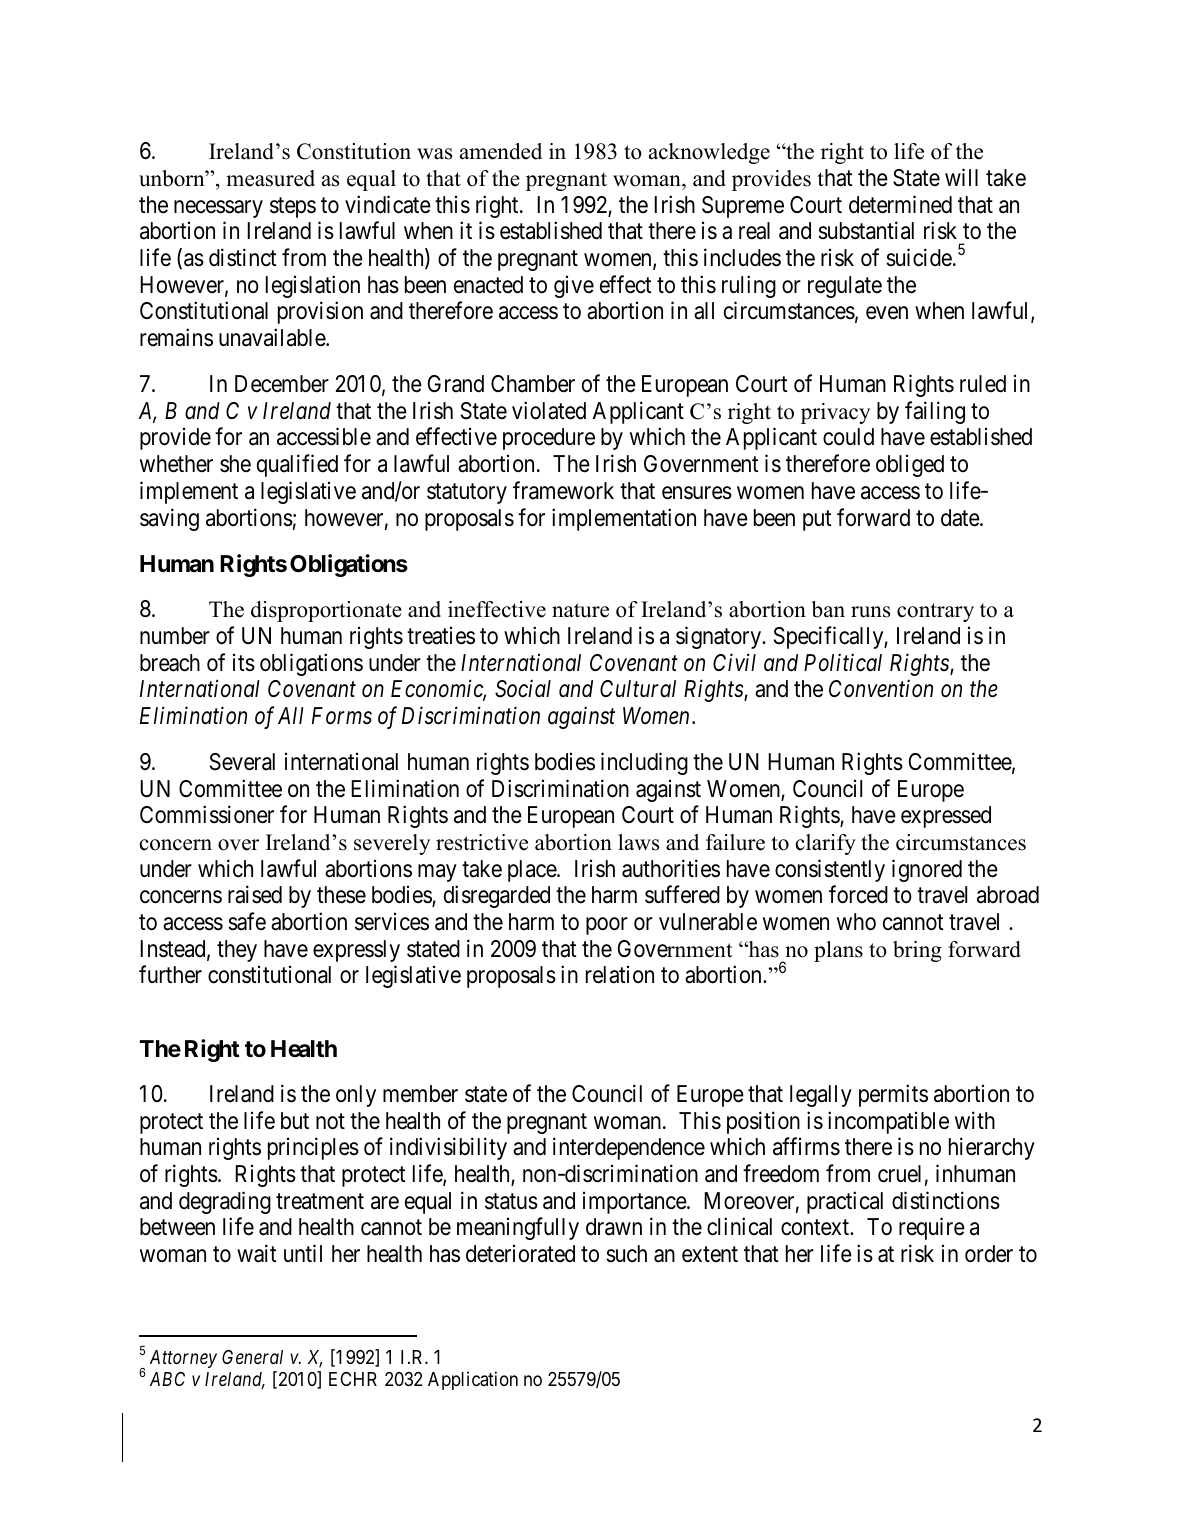  Describe the element at coordinates (270, 178) in the document. I see `measured` at that location.
